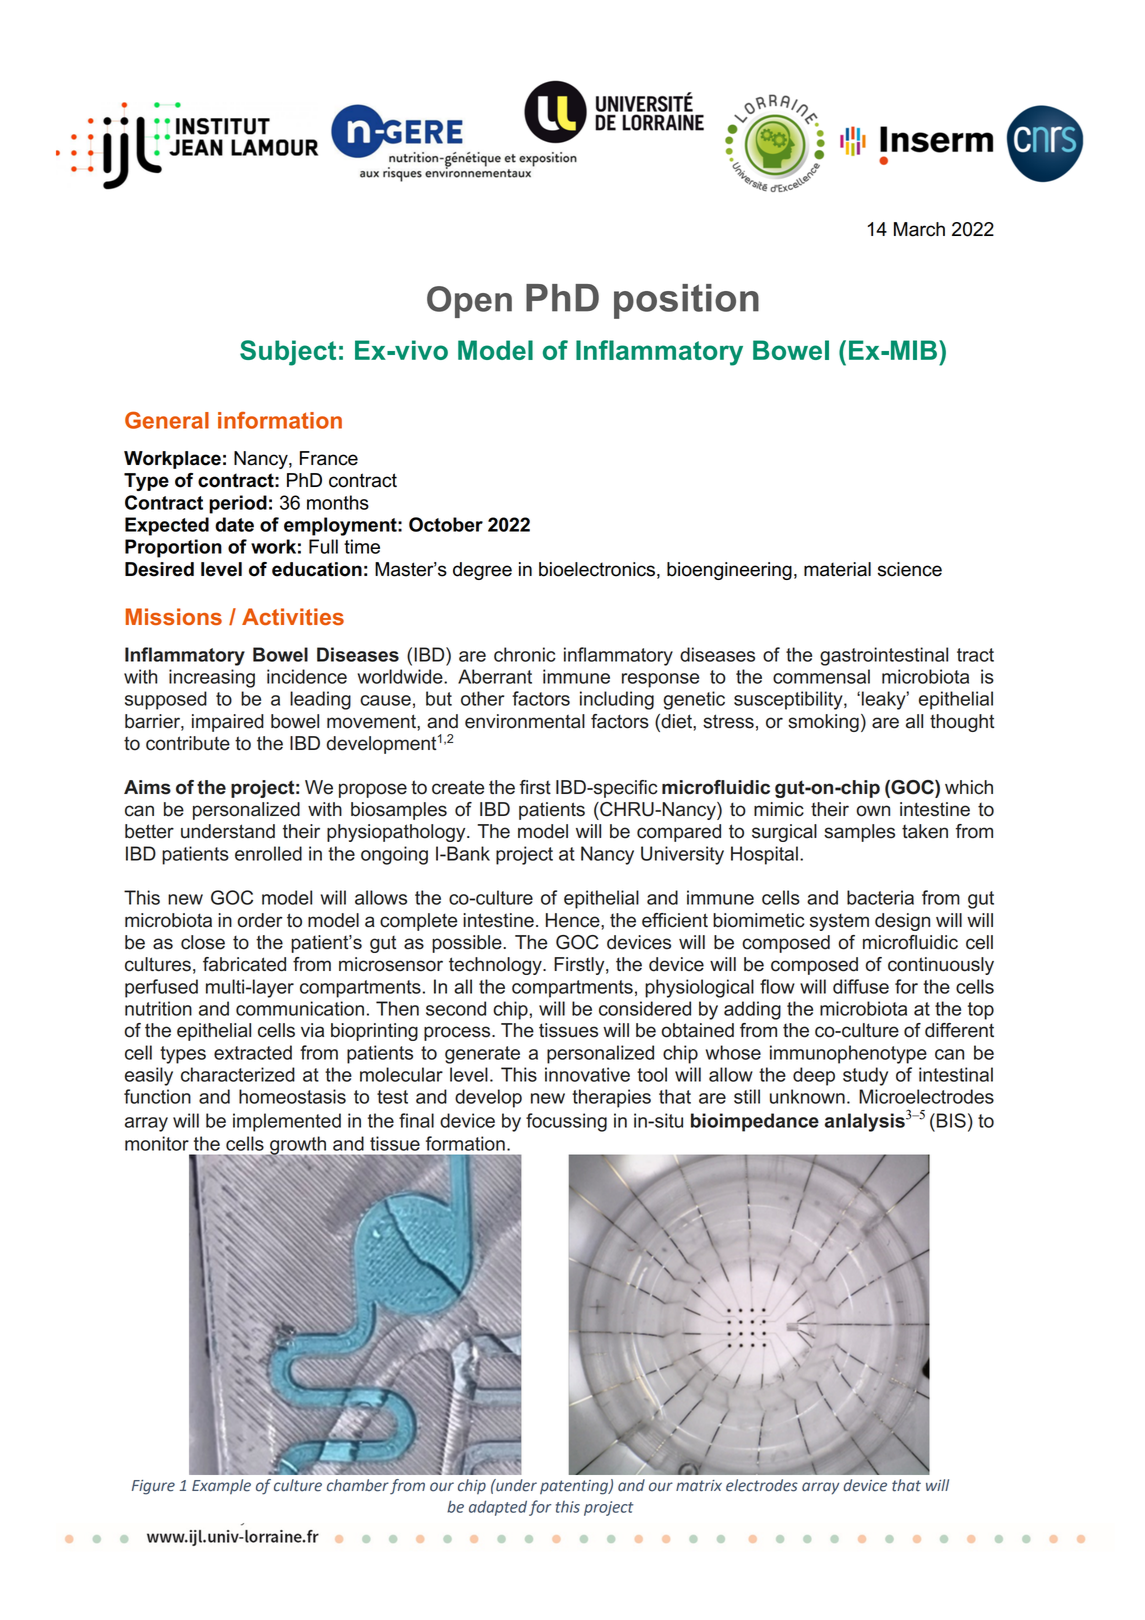 This screenshot has width=1145, height=1620. Describe the element at coordinates (221, 1486) in the screenshot. I see `Example` at that location.
